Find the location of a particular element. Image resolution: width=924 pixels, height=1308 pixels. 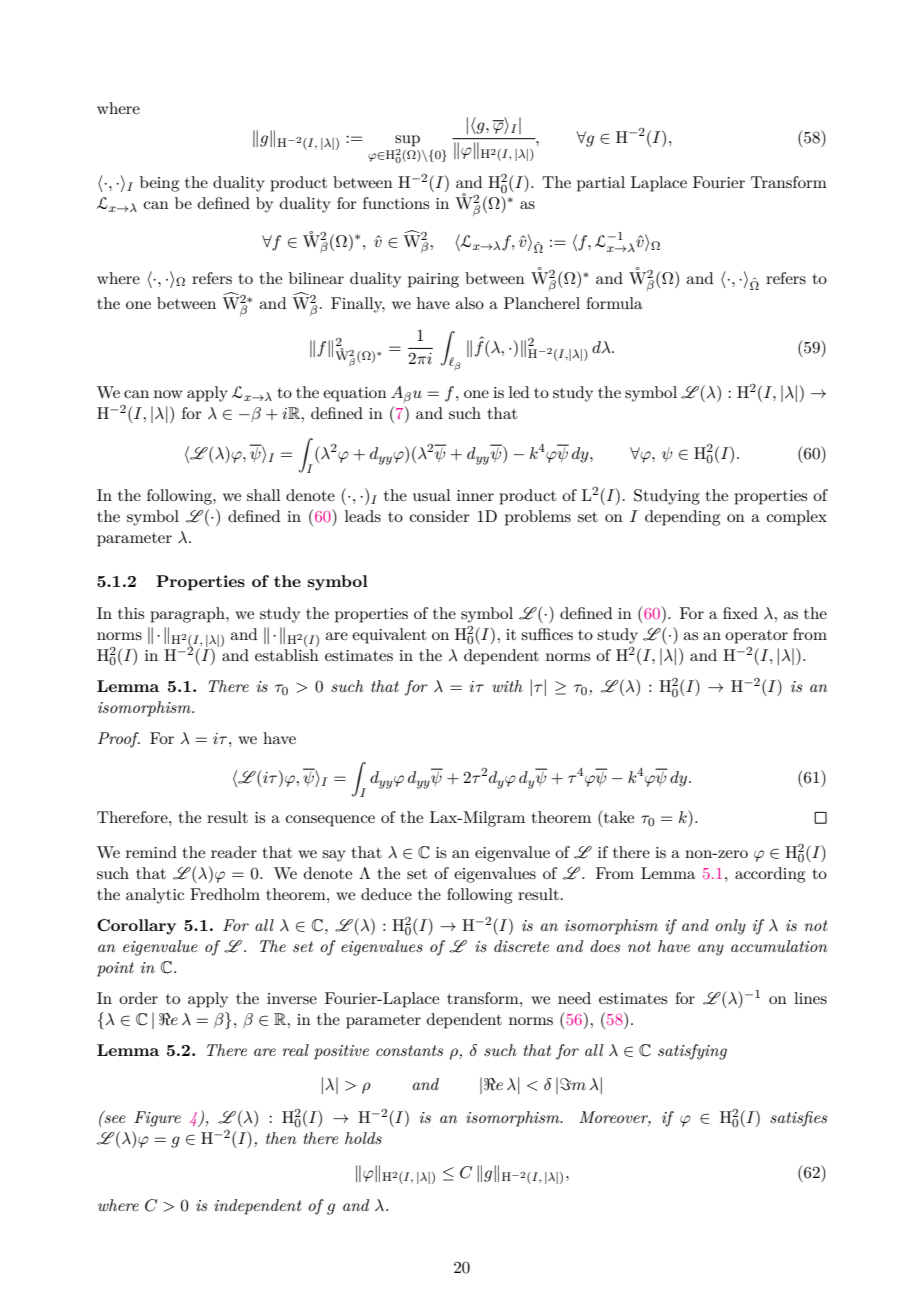

equivalent is located at coordinates (389, 636).
